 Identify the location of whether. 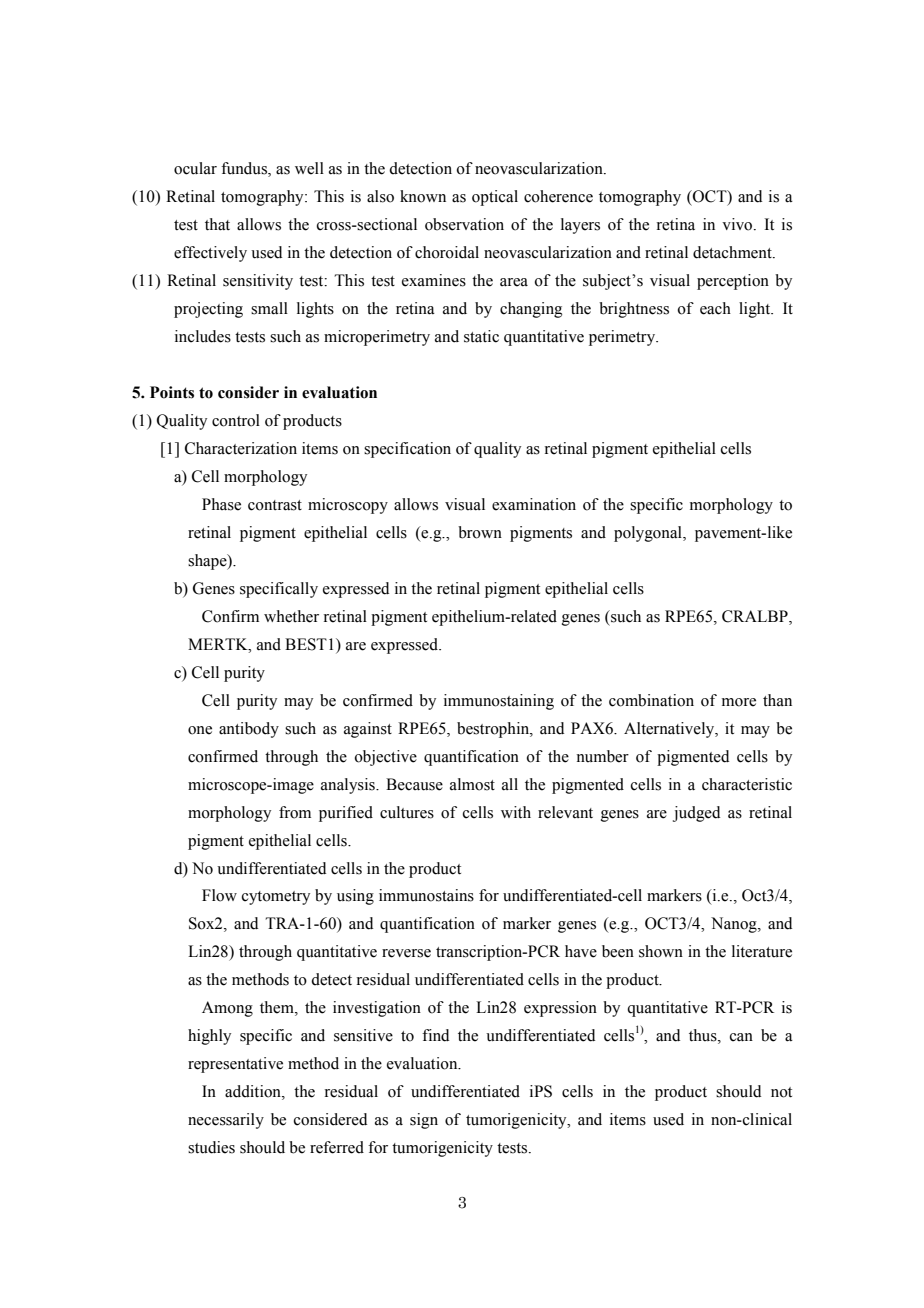
(291, 616).
